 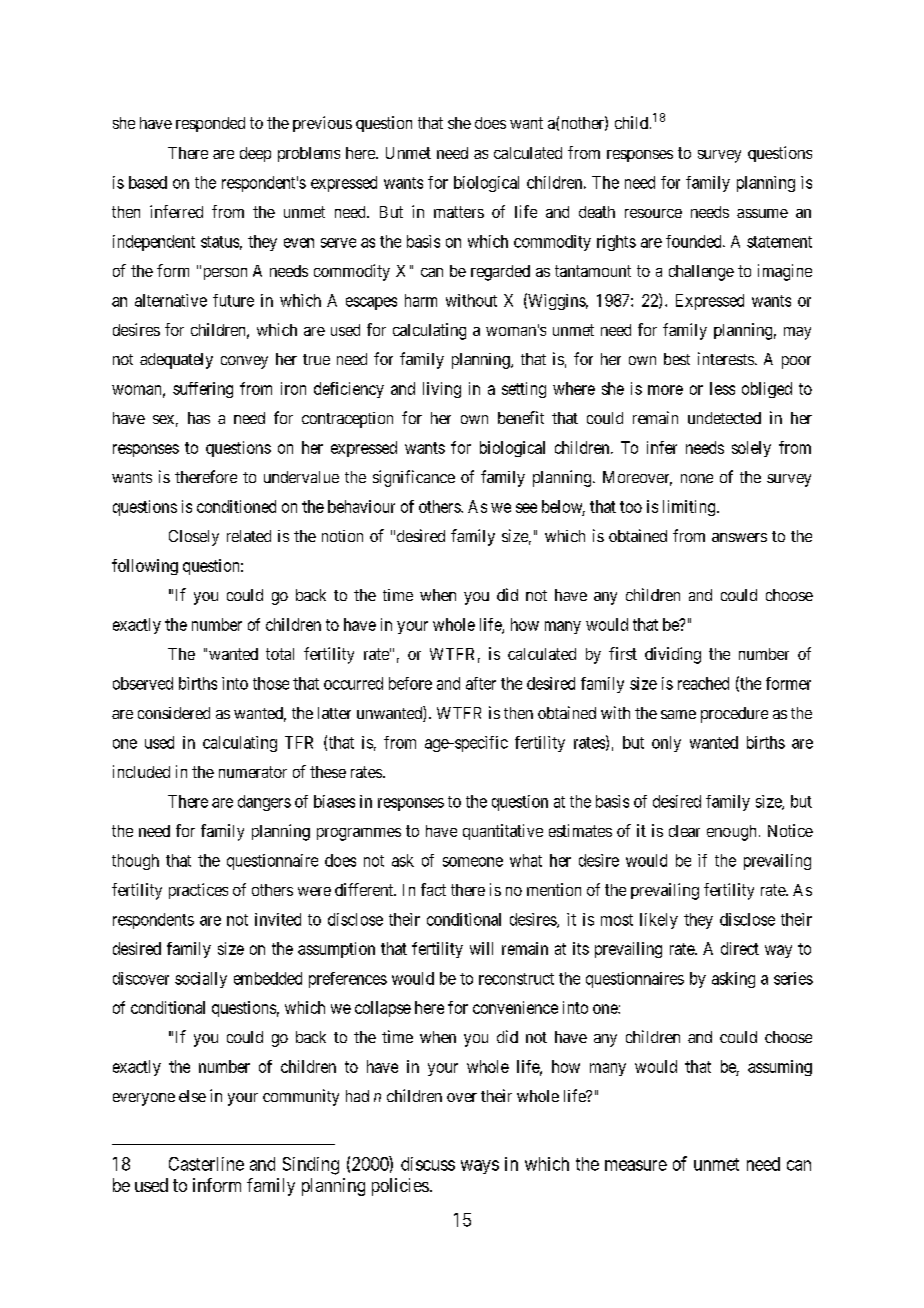 I want to click on matters, so click(x=459, y=212).
